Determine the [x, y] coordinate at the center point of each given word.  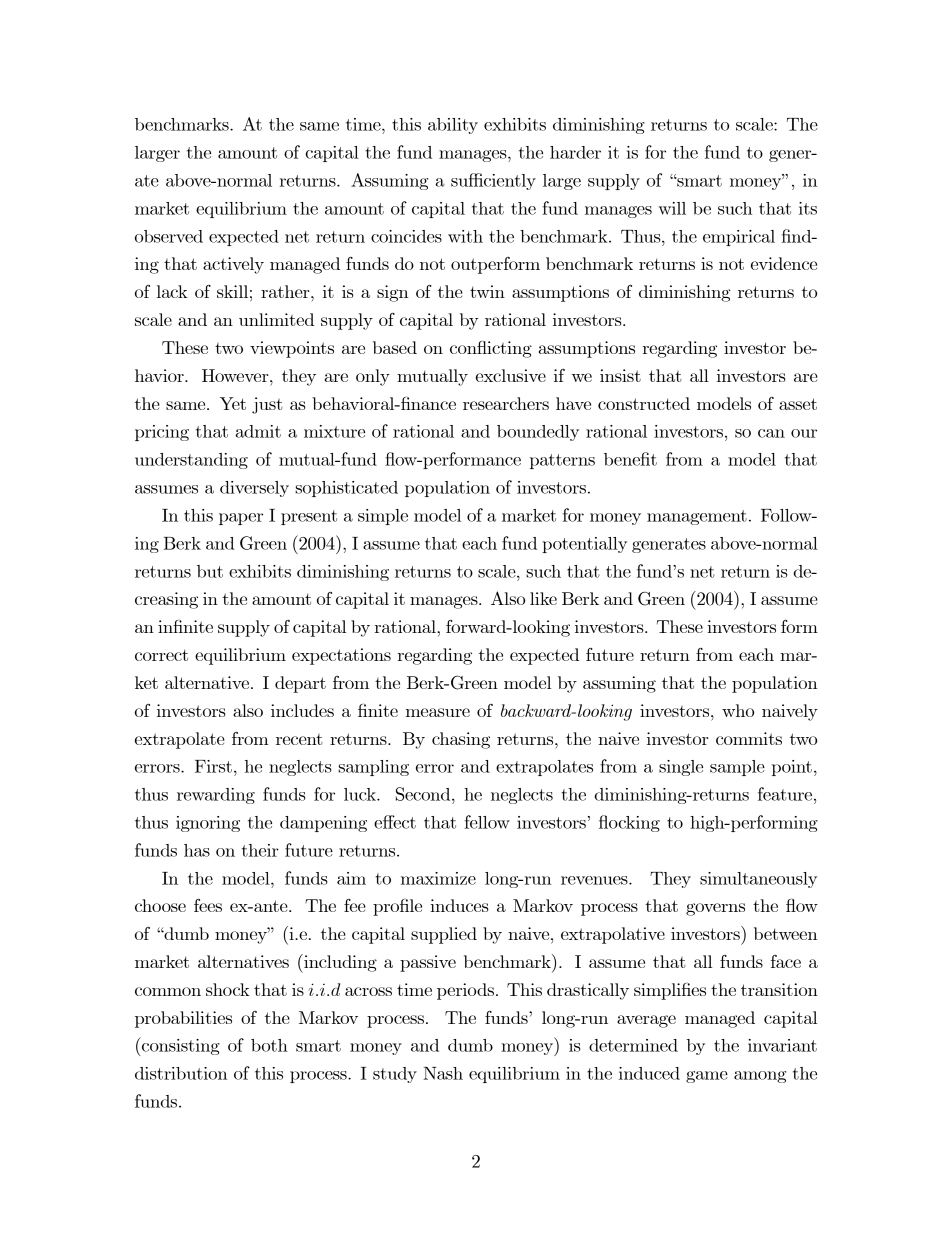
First [213, 766]
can [771, 433]
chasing [461, 740]
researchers [506, 403]
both [269, 1045]
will [672, 208]
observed [169, 236]
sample [737, 768]
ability [453, 126]
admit [258, 431]
